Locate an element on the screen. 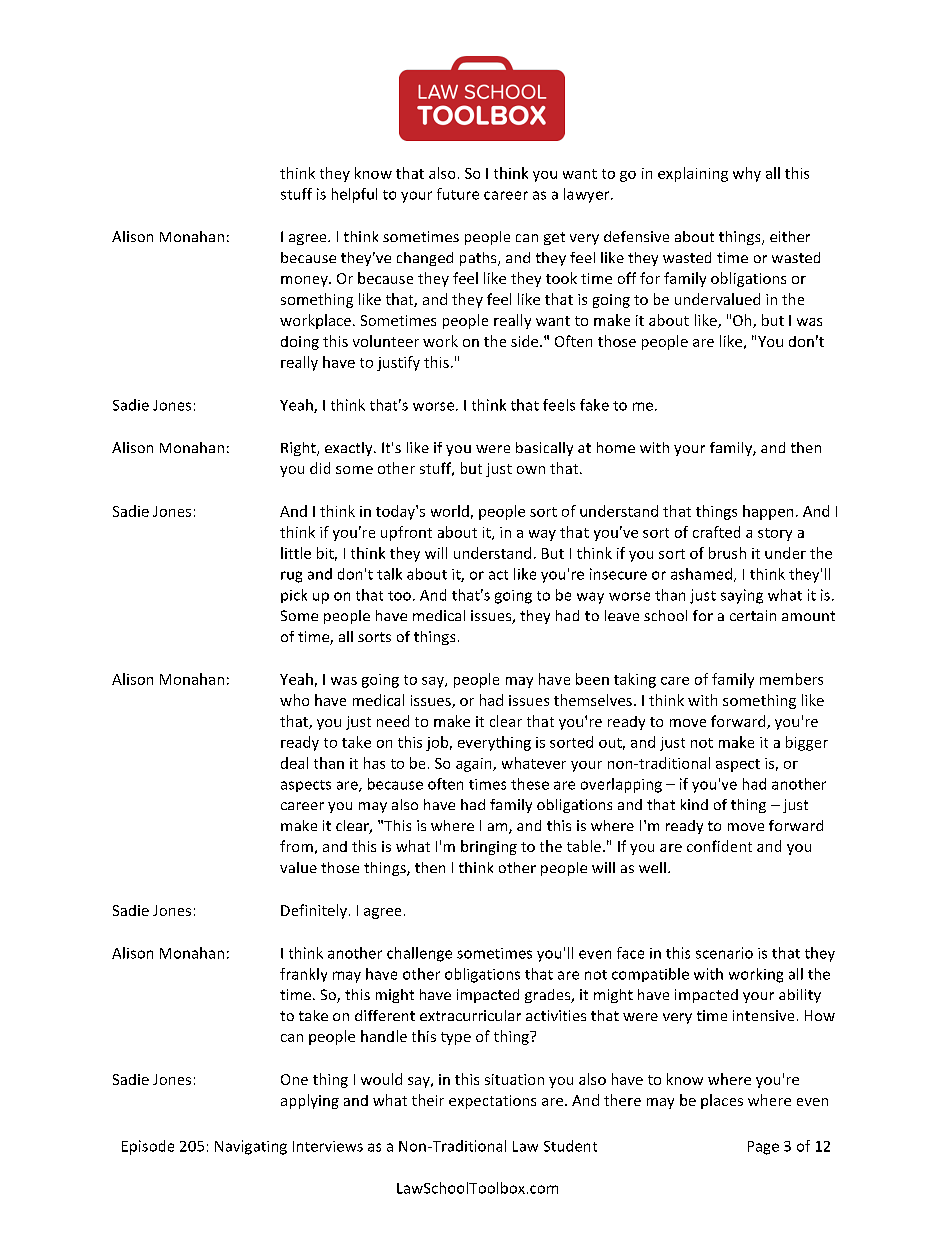 The width and height of the screenshot is (952, 1233). happen is located at coordinates (768, 512).
